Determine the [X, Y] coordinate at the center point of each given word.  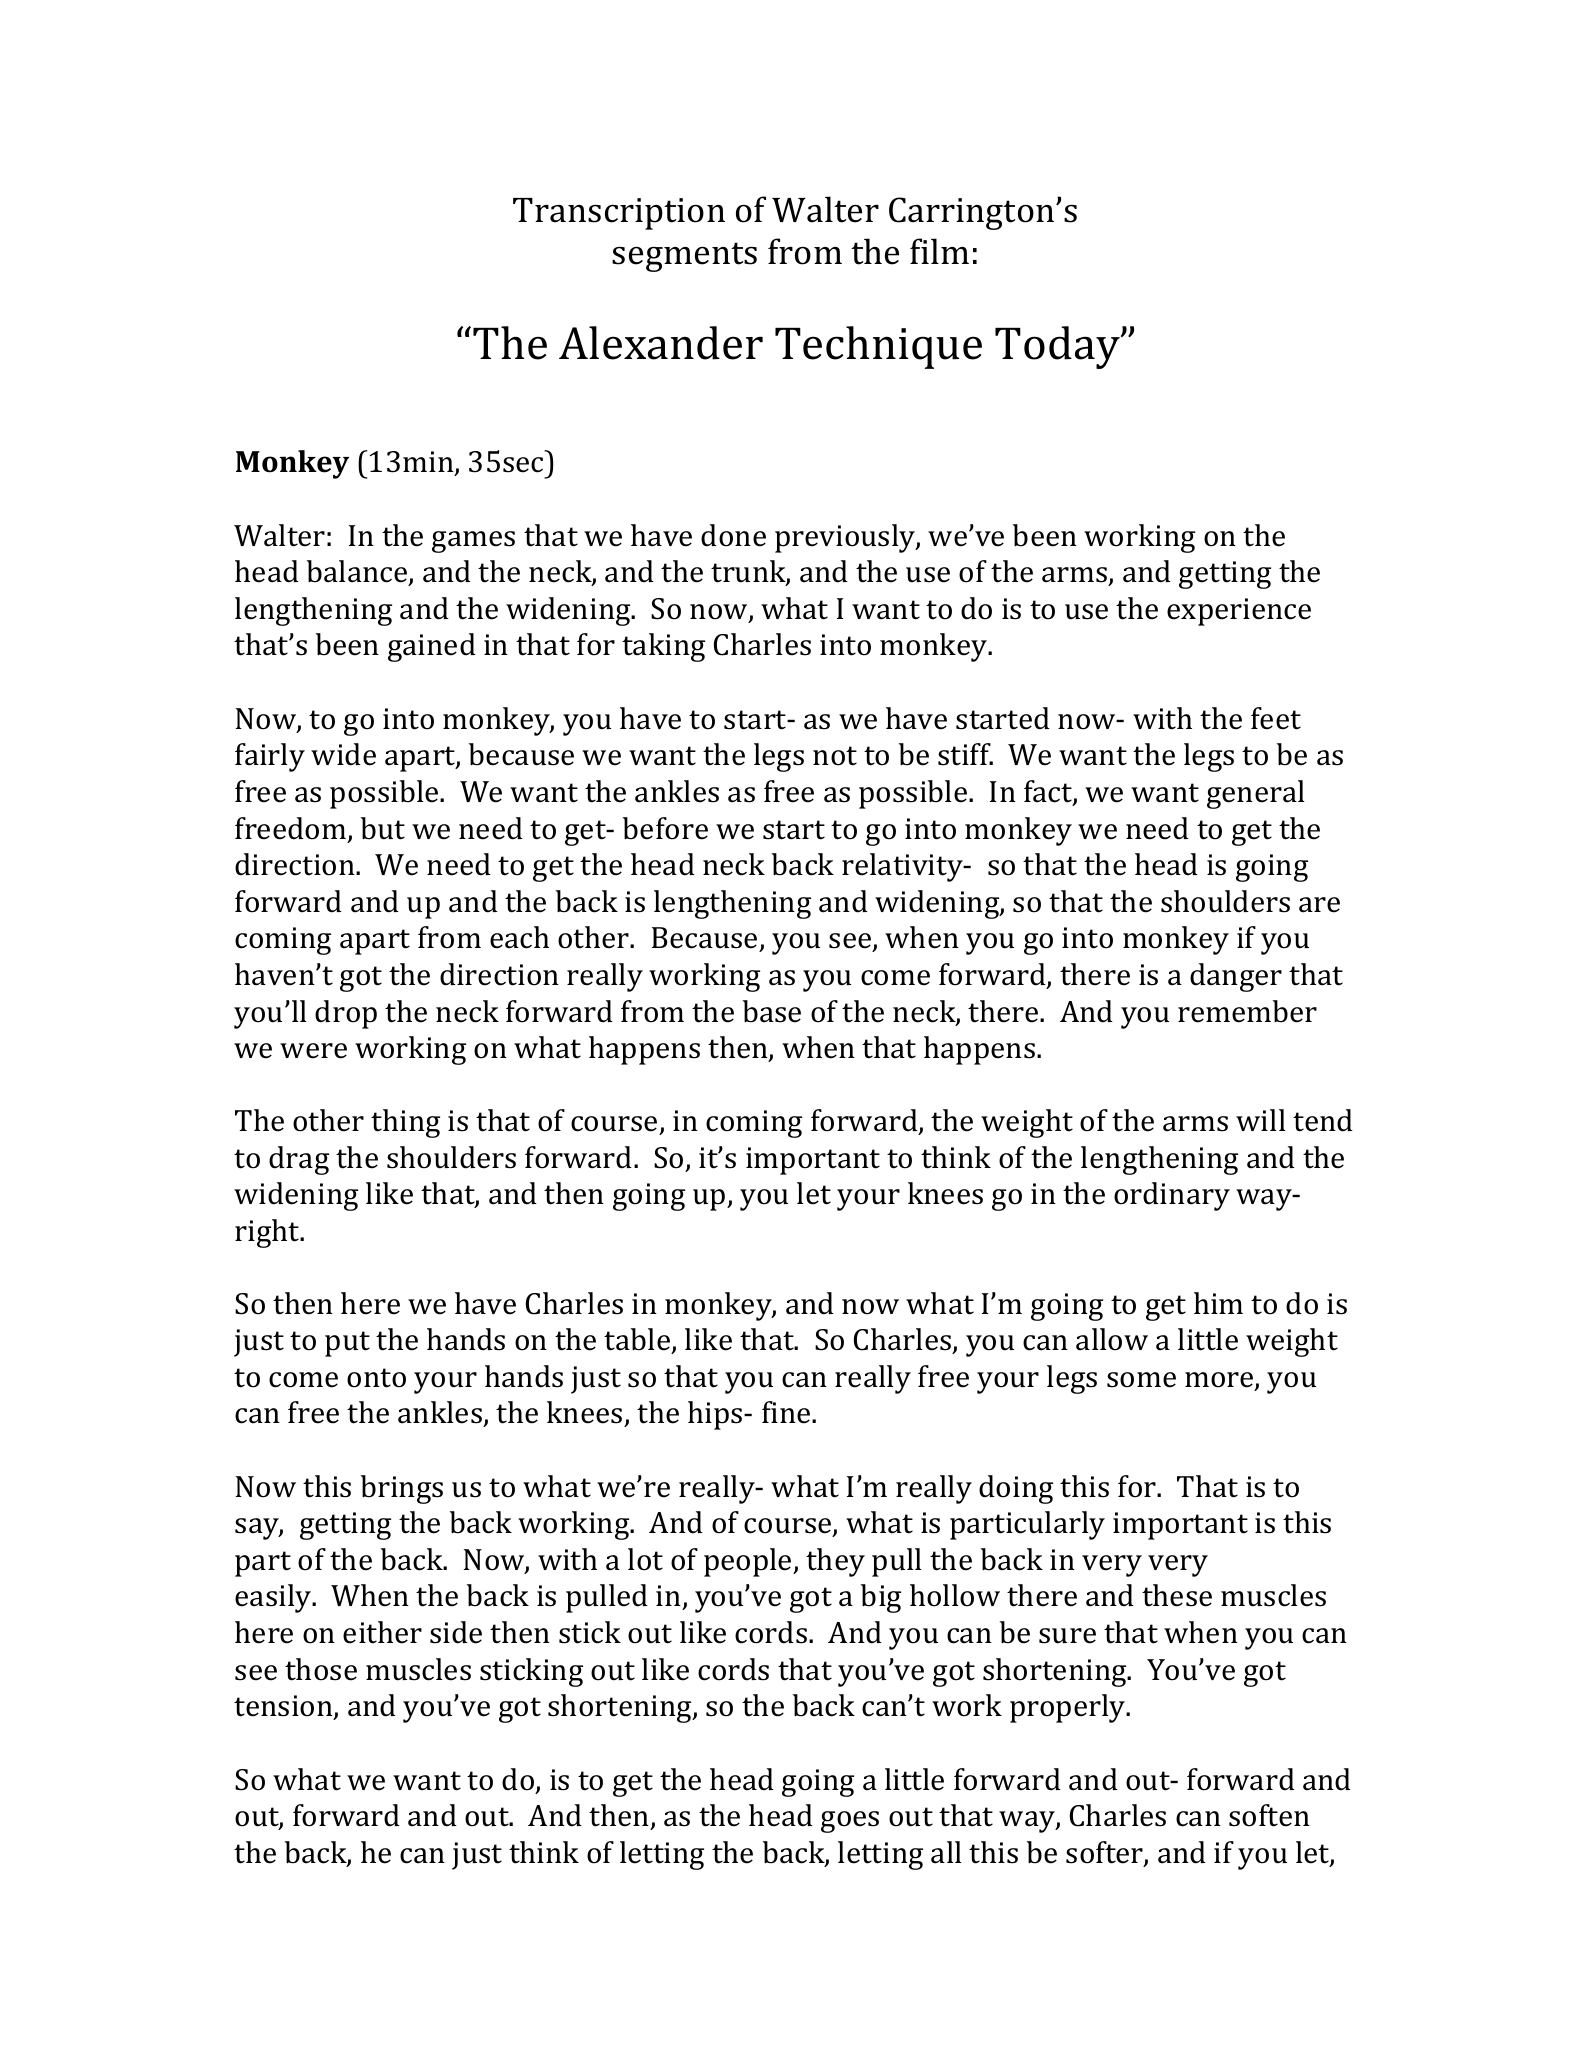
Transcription [619, 214]
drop [346, 1014]
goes [850, 1822]
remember [1247, 1011]
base [772, 1011]
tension [284, 1707]
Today [1058, 347]
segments [684, 257]
